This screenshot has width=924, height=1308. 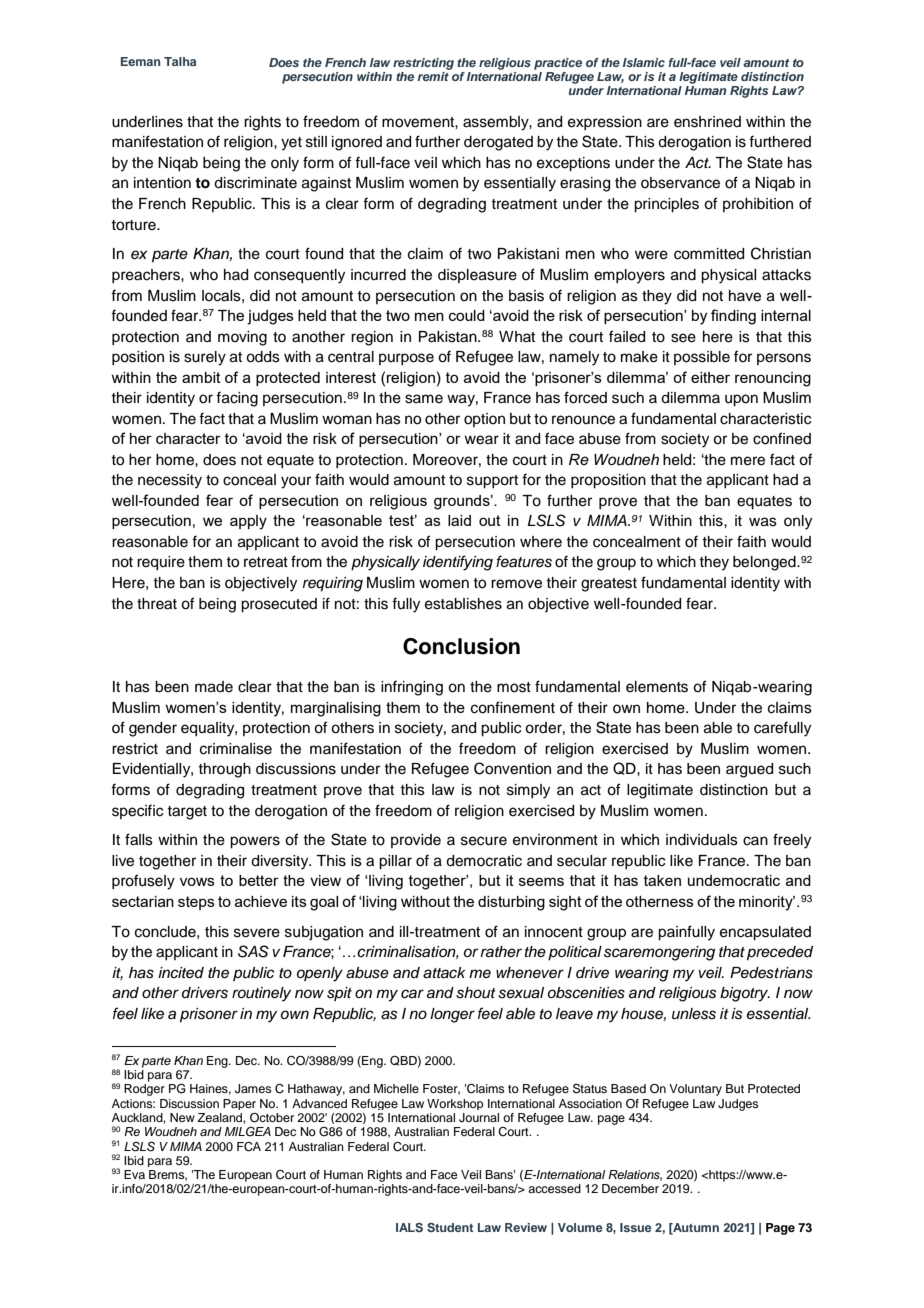 I want to click on Student, so click(x=450, y=1227).
